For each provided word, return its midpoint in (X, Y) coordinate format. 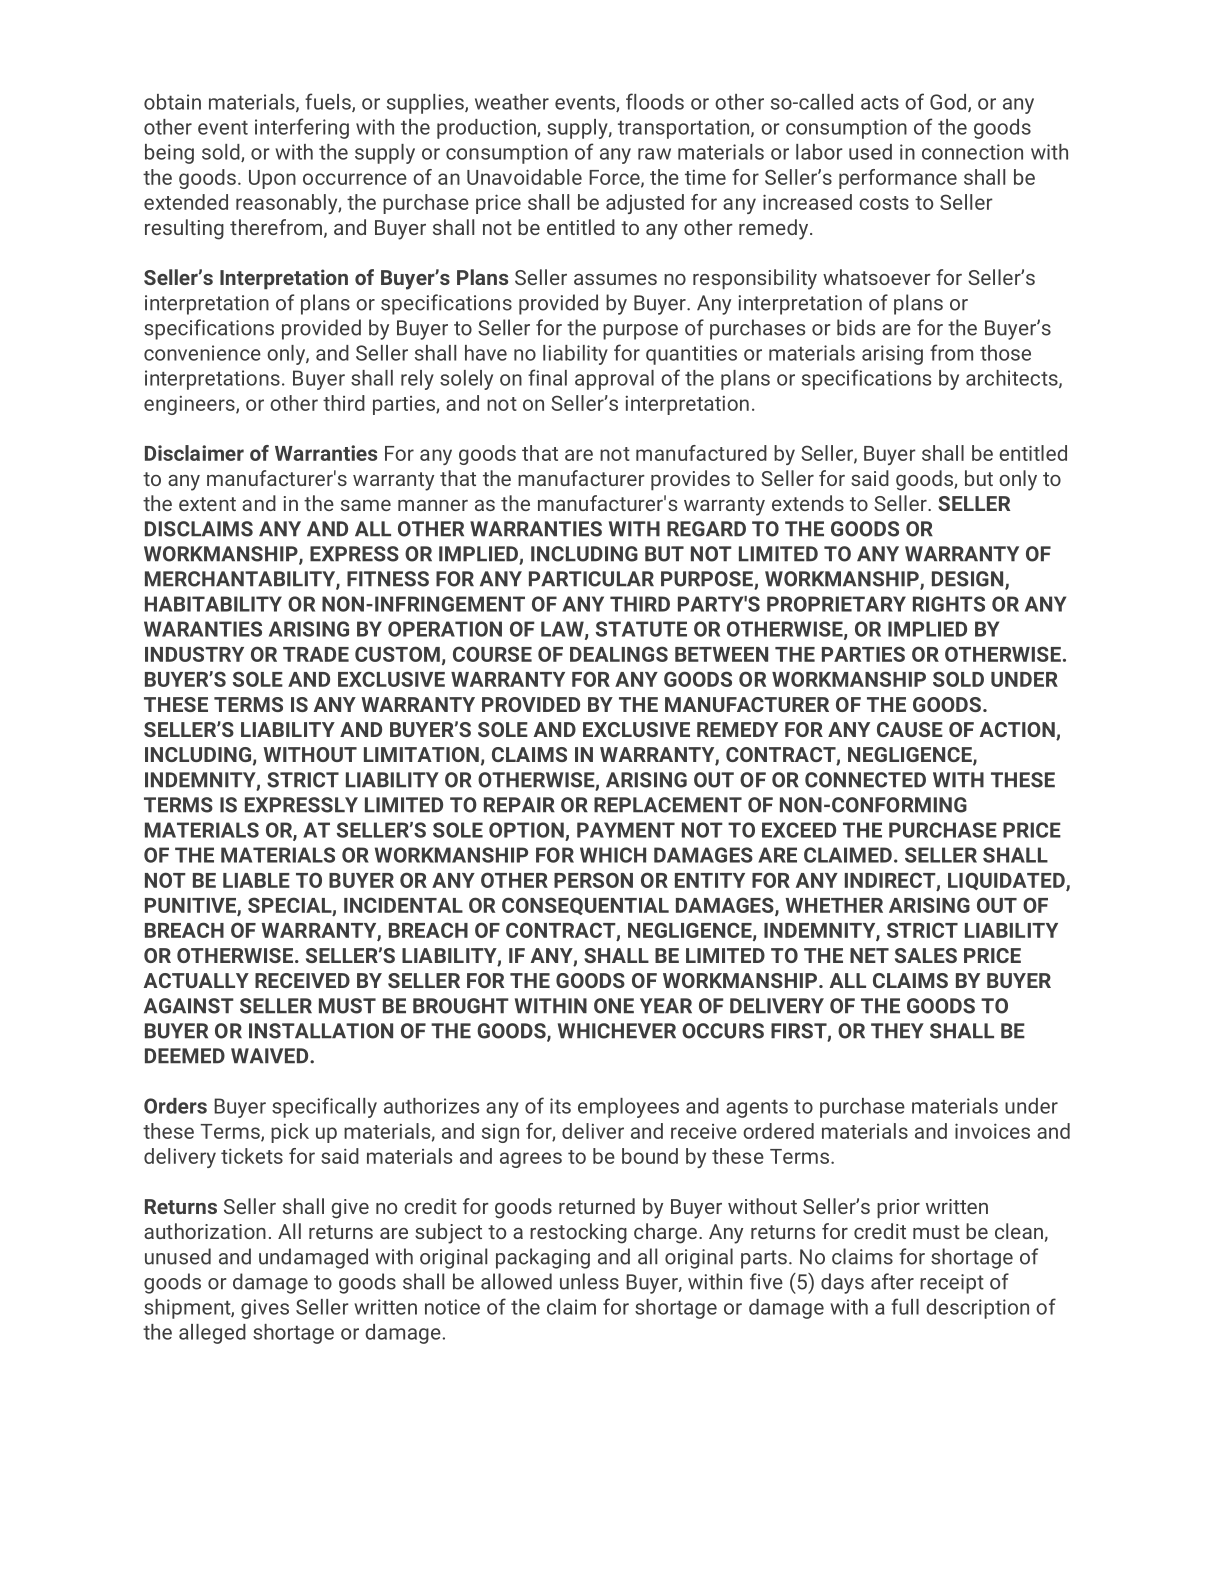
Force (615, 178)
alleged (212, 1334)
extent (207, 504)
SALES (926, 955)
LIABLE (256, 880)
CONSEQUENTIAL (585, 906)
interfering (302, 128)
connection (972, 152)
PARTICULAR (591, 579)
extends (808, 503)
